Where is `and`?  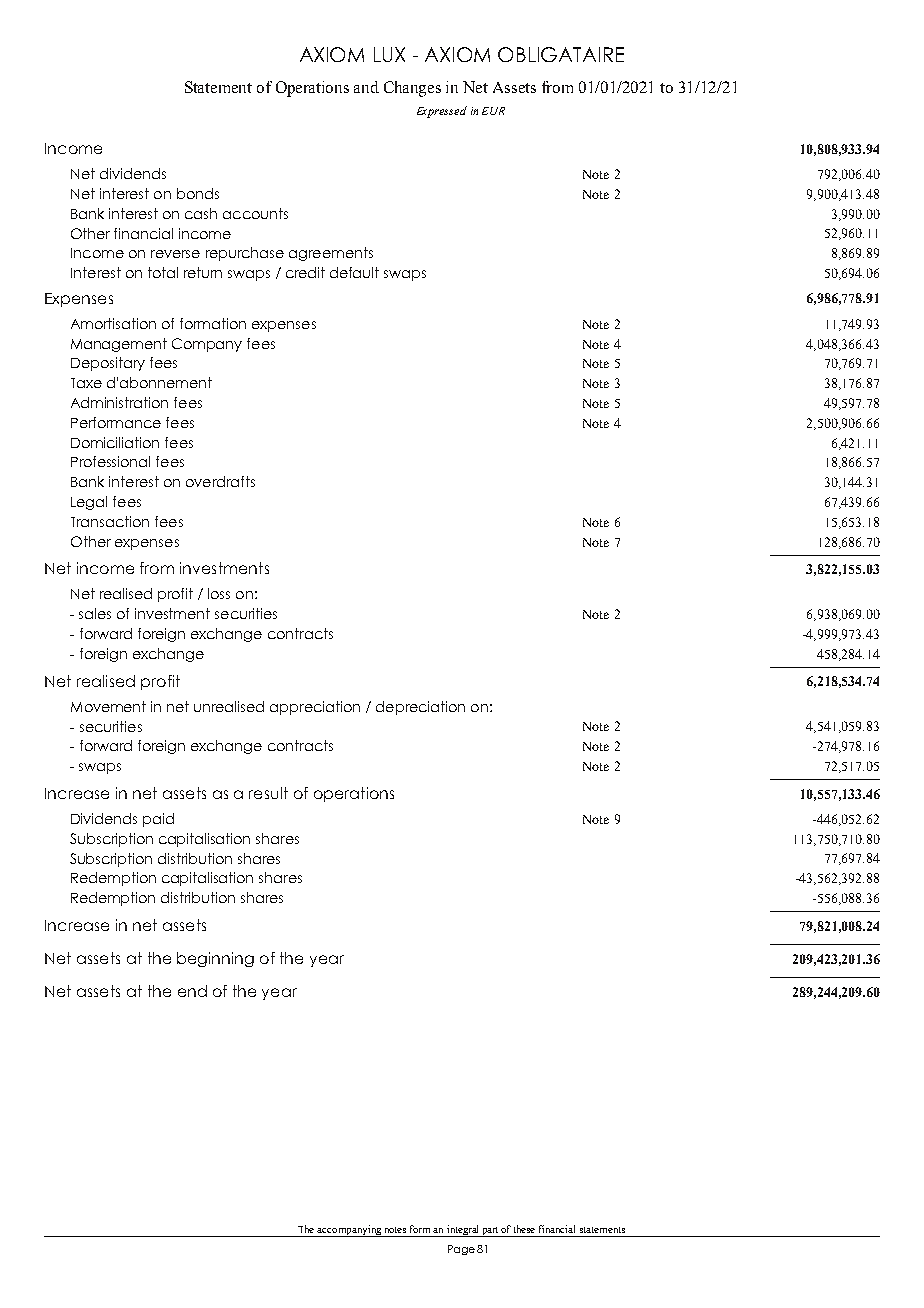
and is located at coordinates (366, 87).
